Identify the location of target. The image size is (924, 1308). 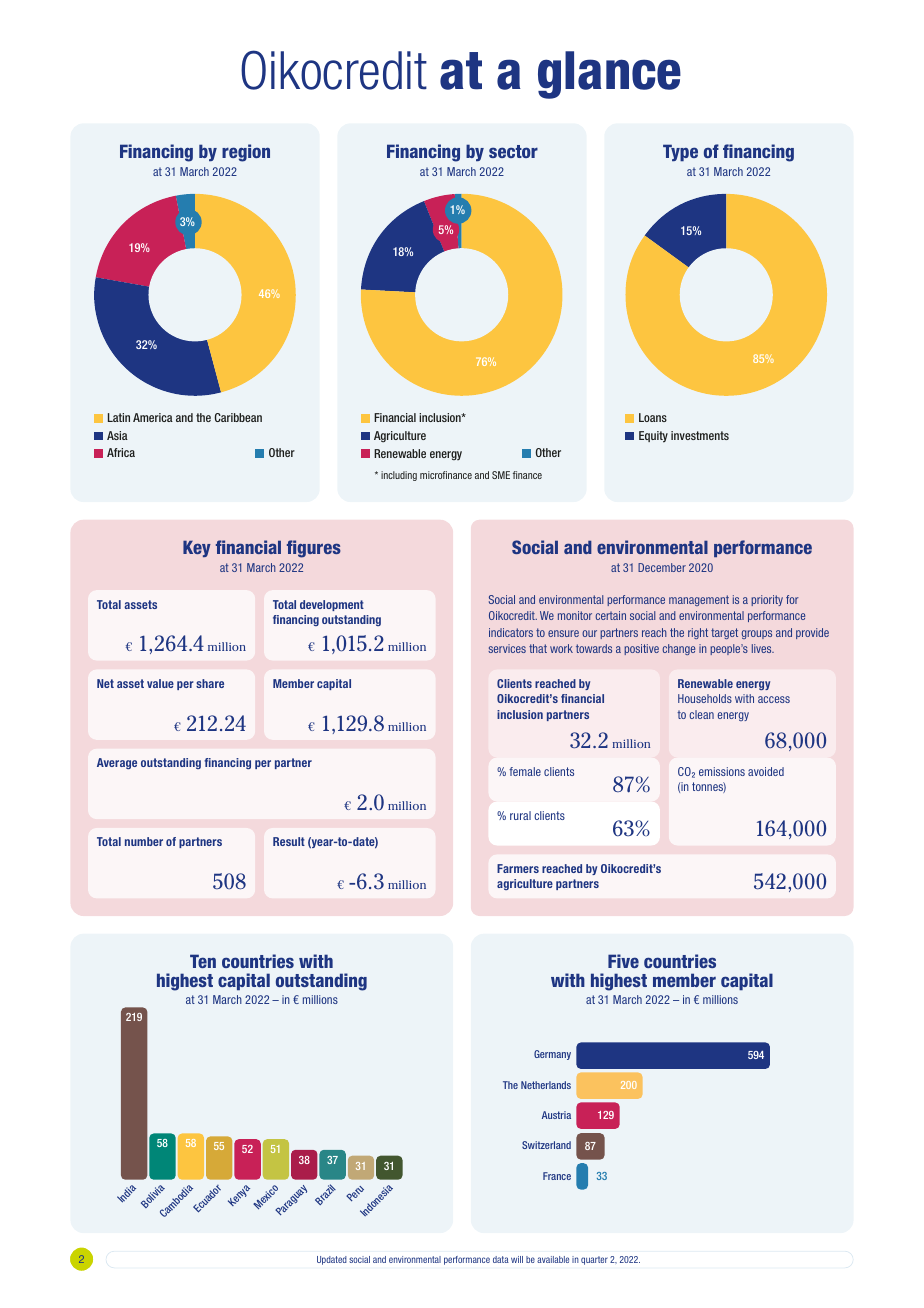
(724, 633).
